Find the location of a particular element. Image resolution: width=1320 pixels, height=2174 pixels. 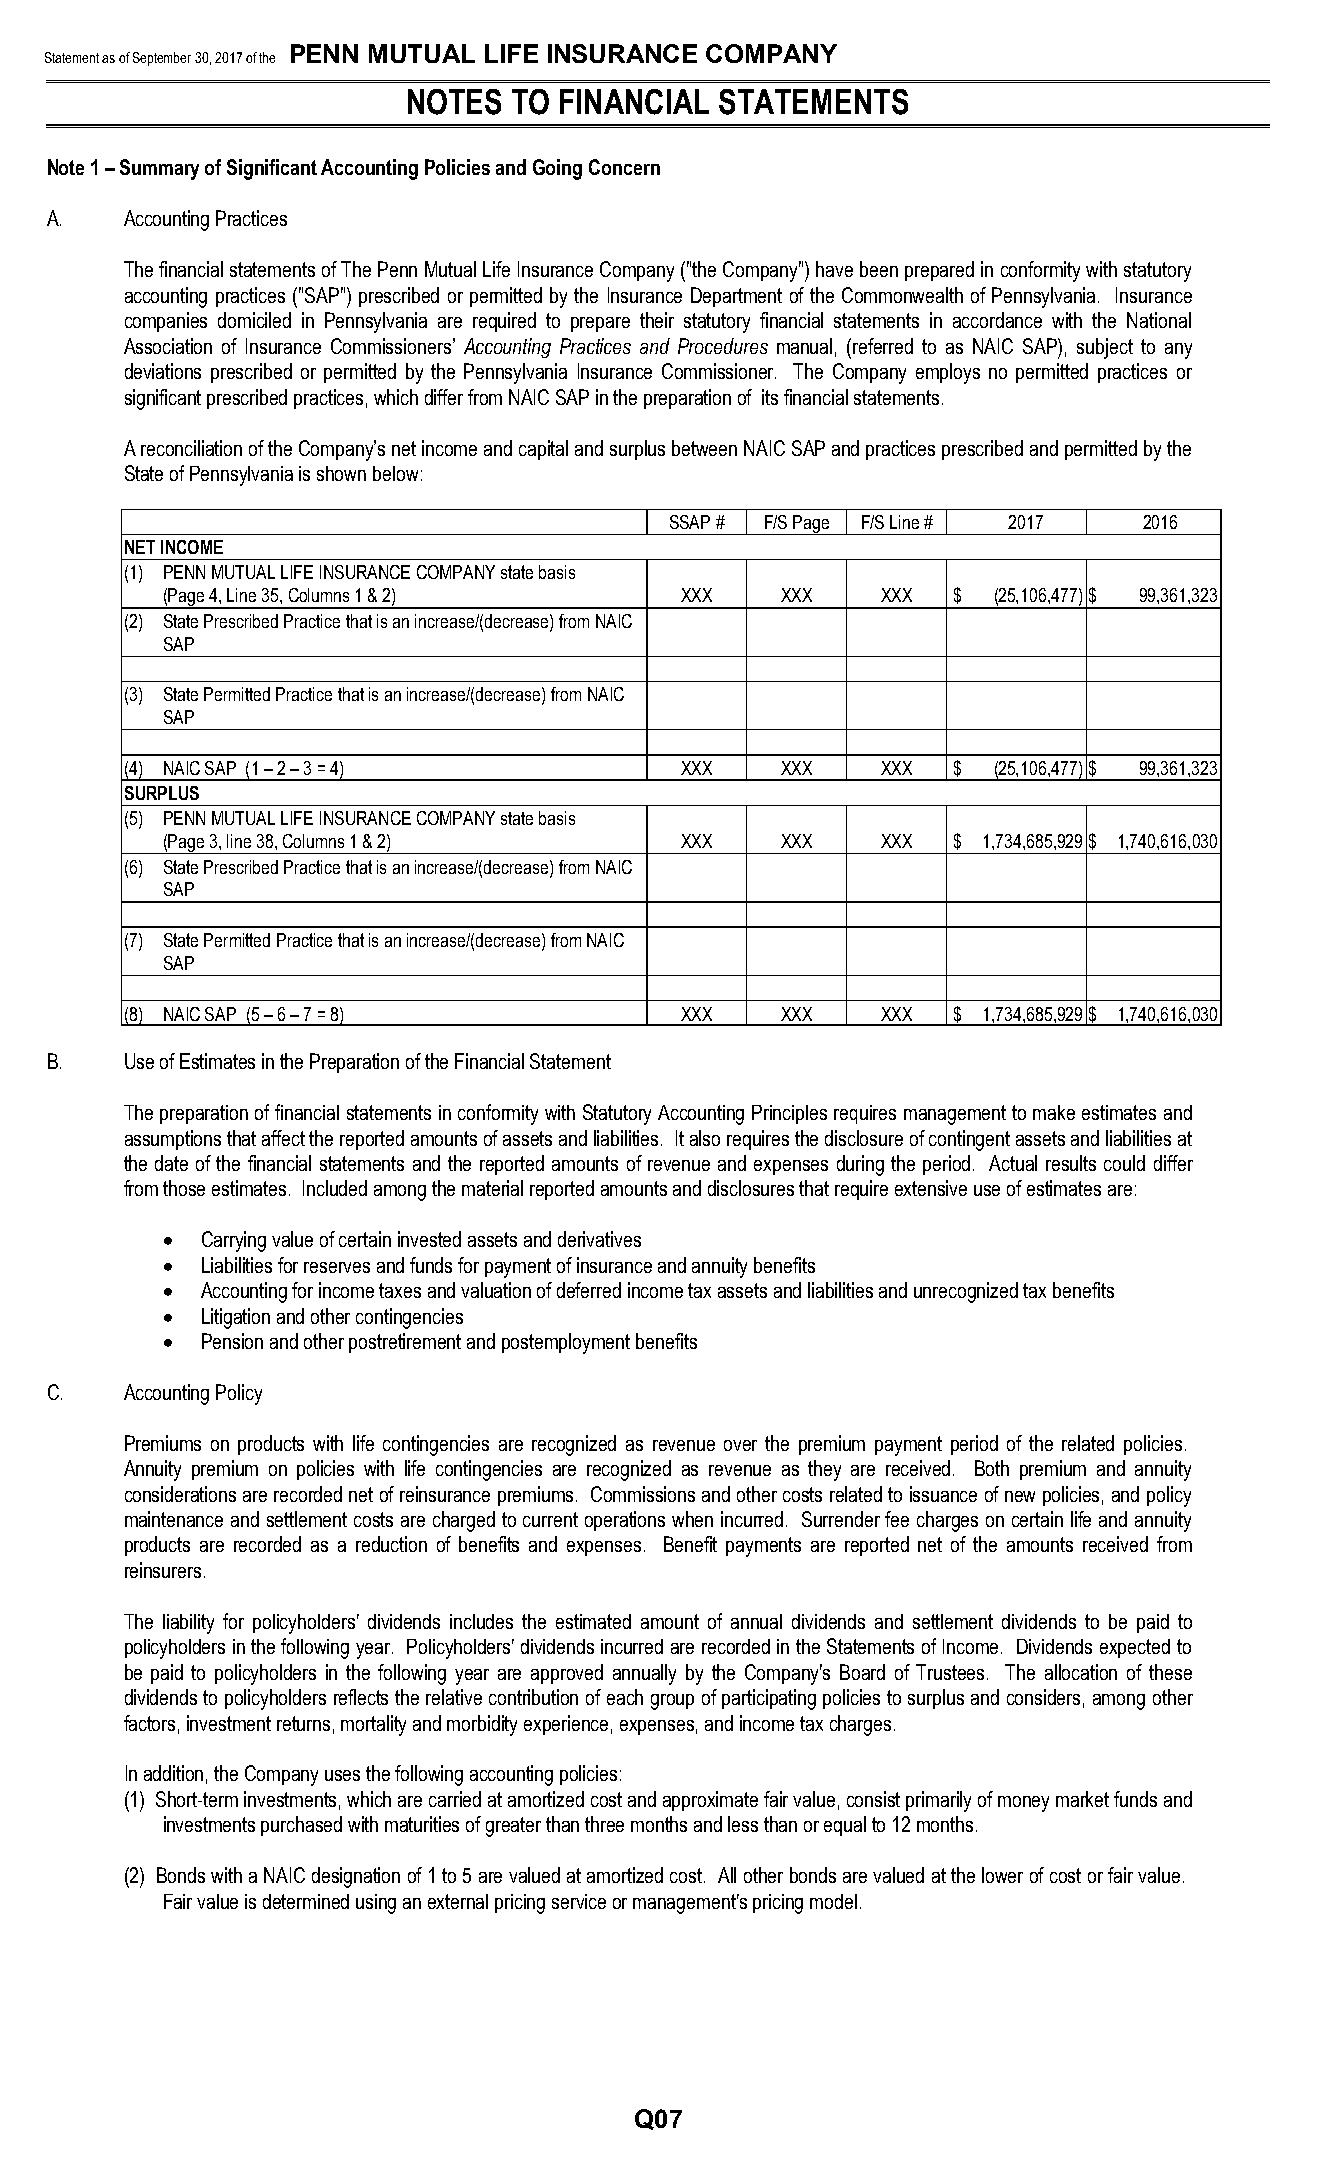

shown is located at coordinates (341, 473).
